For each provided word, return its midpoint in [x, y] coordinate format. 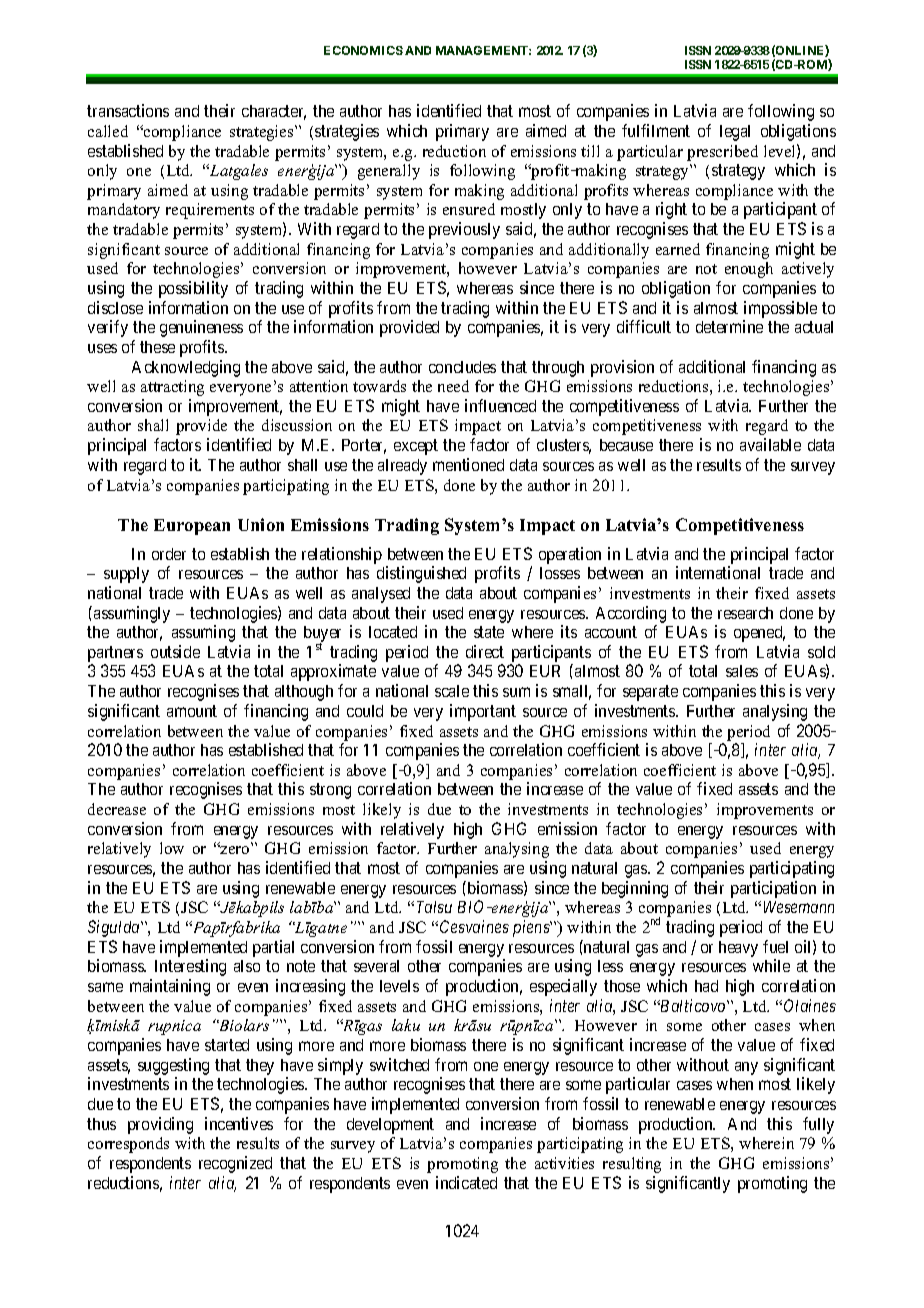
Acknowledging [186, 368]
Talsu [434, 907]
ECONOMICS [363, 50]
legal [735, 133]
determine [729, 326]
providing [160, 1125]
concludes [462, 367]
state [489, 632]
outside [175, 651]
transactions [128, 110]
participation [773, 889]
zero [234, 849]
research [745, 613]
